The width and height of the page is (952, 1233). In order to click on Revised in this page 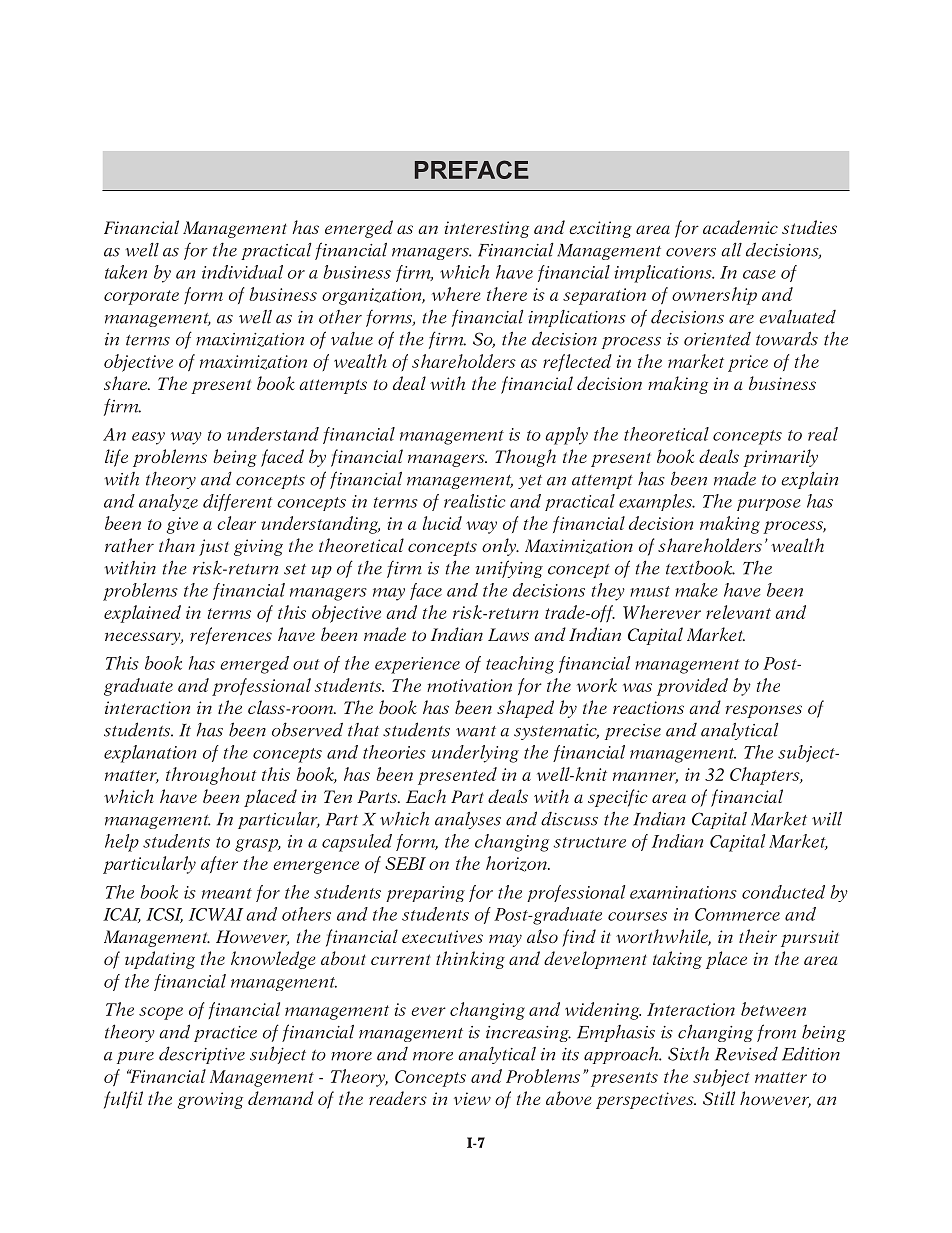, I will do `click(746, 1054)`.
